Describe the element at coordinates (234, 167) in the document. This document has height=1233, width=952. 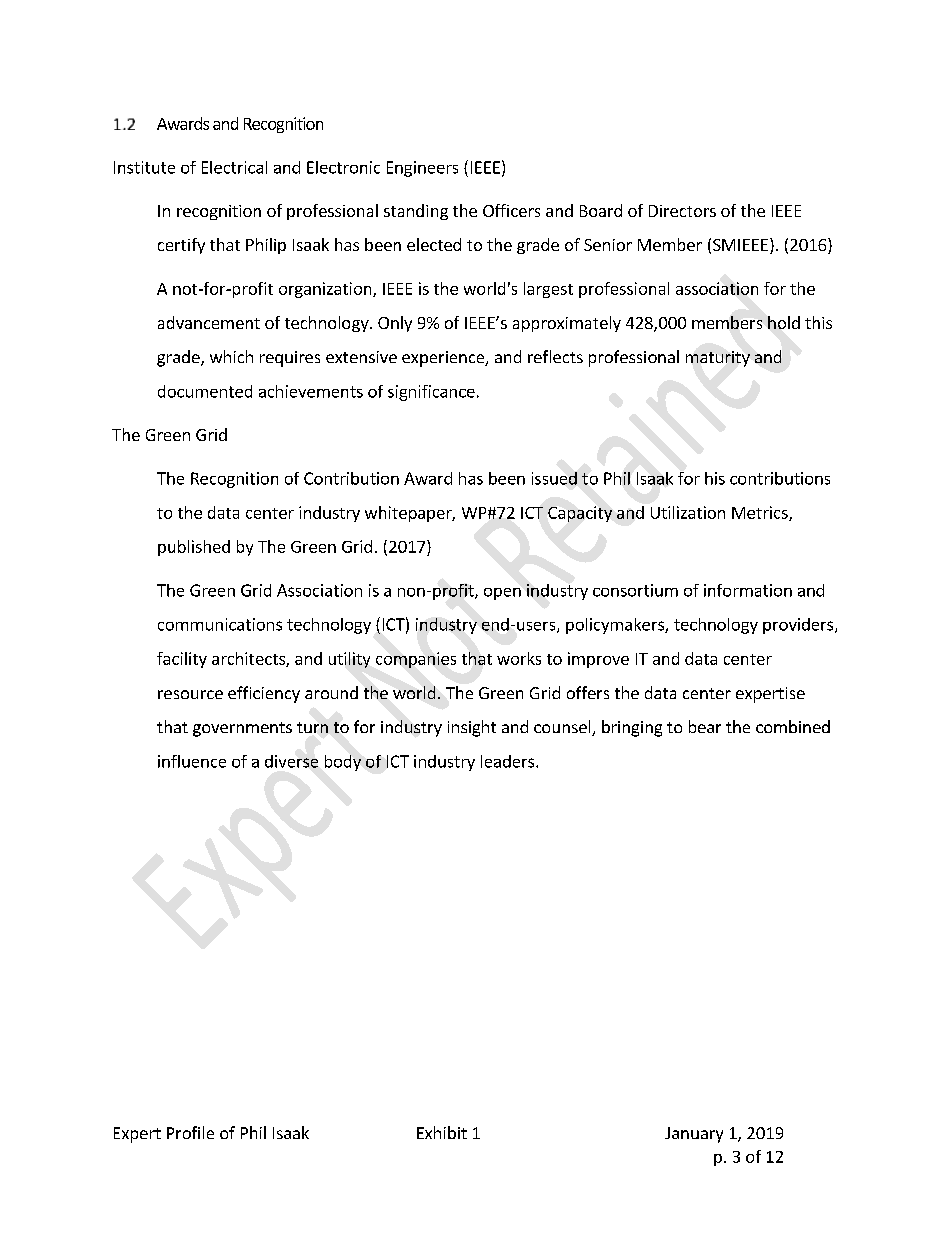
I see `Electrical` at that location.
